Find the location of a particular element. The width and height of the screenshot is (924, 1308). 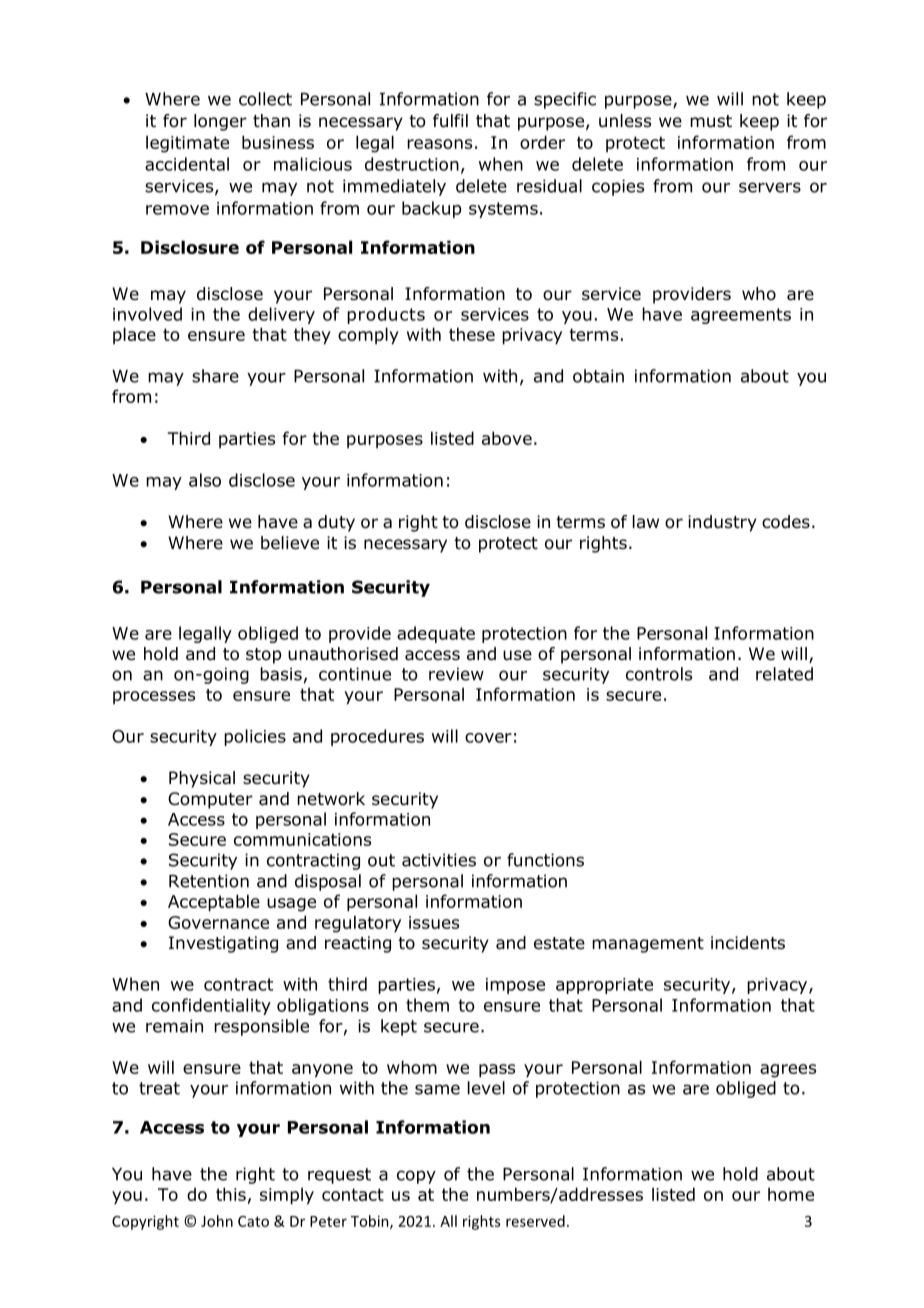

longer is located at coordinates (220, 122).
